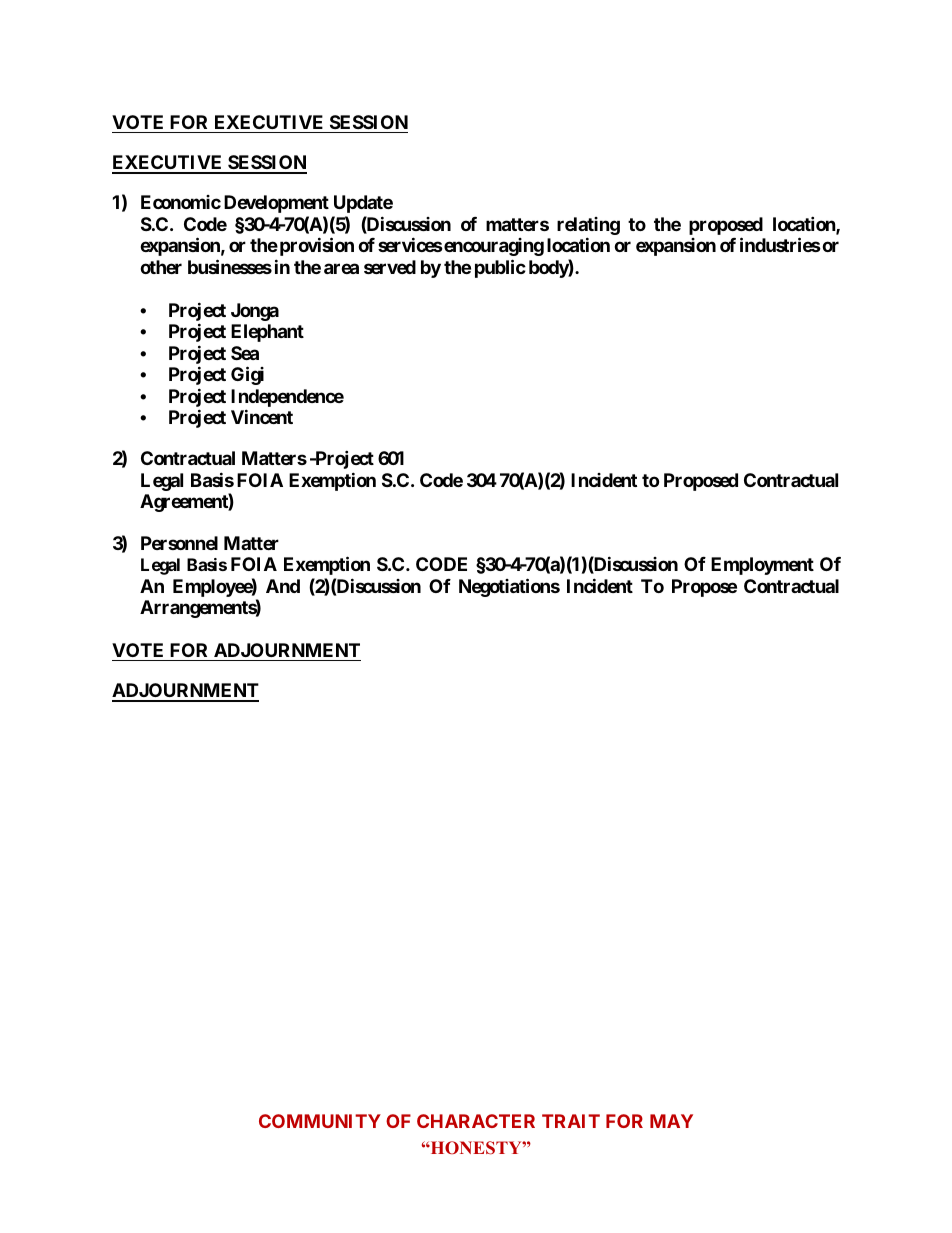 The height and width of the page is (1233, 952). Describe the element at coordinates (390, 267) in the page. I see `served` at that location.
